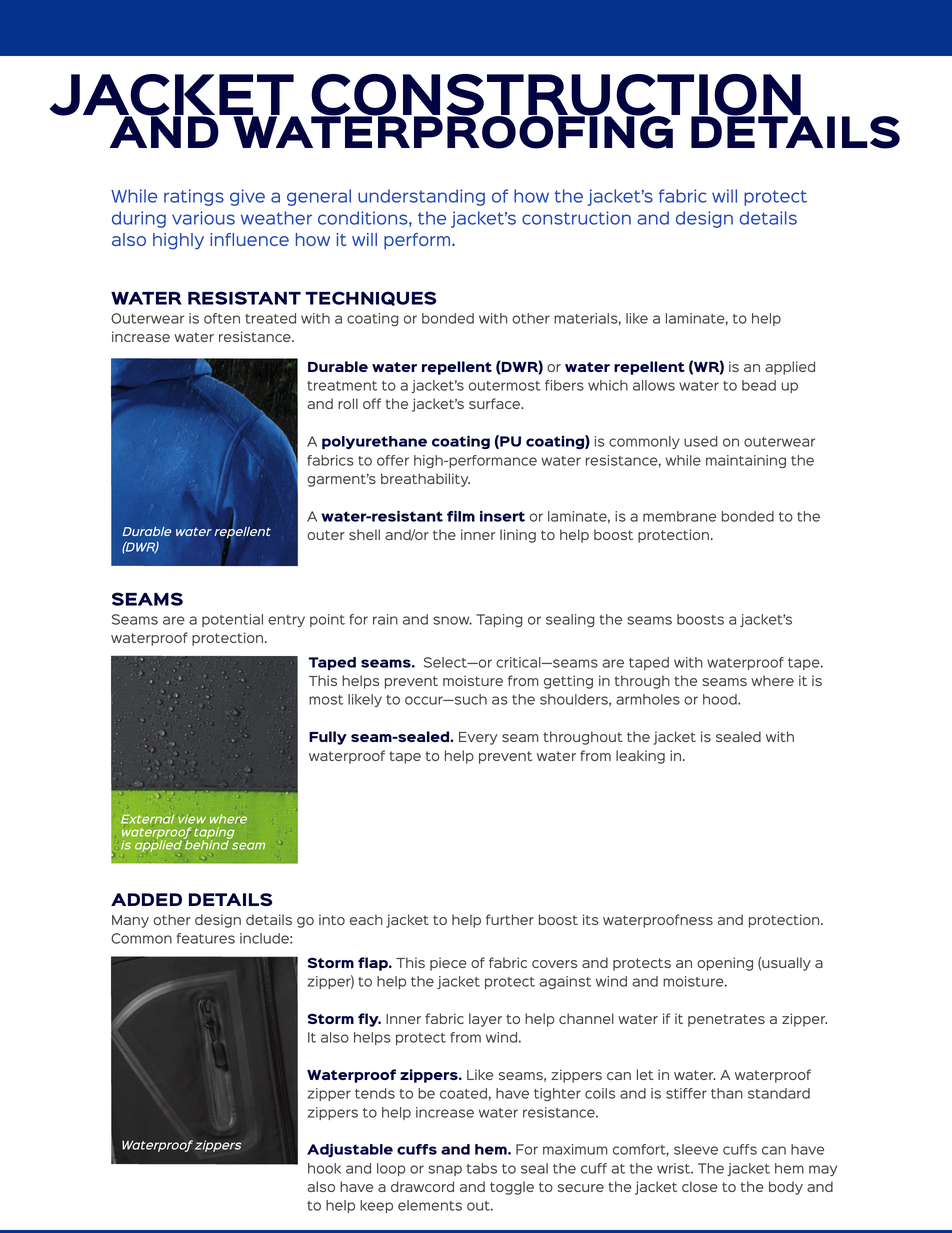 This document has height=1233, width=952. What do you see at coordinates (421, 197) in the document?
I see `understanding` at bounding box center [421, 197].
